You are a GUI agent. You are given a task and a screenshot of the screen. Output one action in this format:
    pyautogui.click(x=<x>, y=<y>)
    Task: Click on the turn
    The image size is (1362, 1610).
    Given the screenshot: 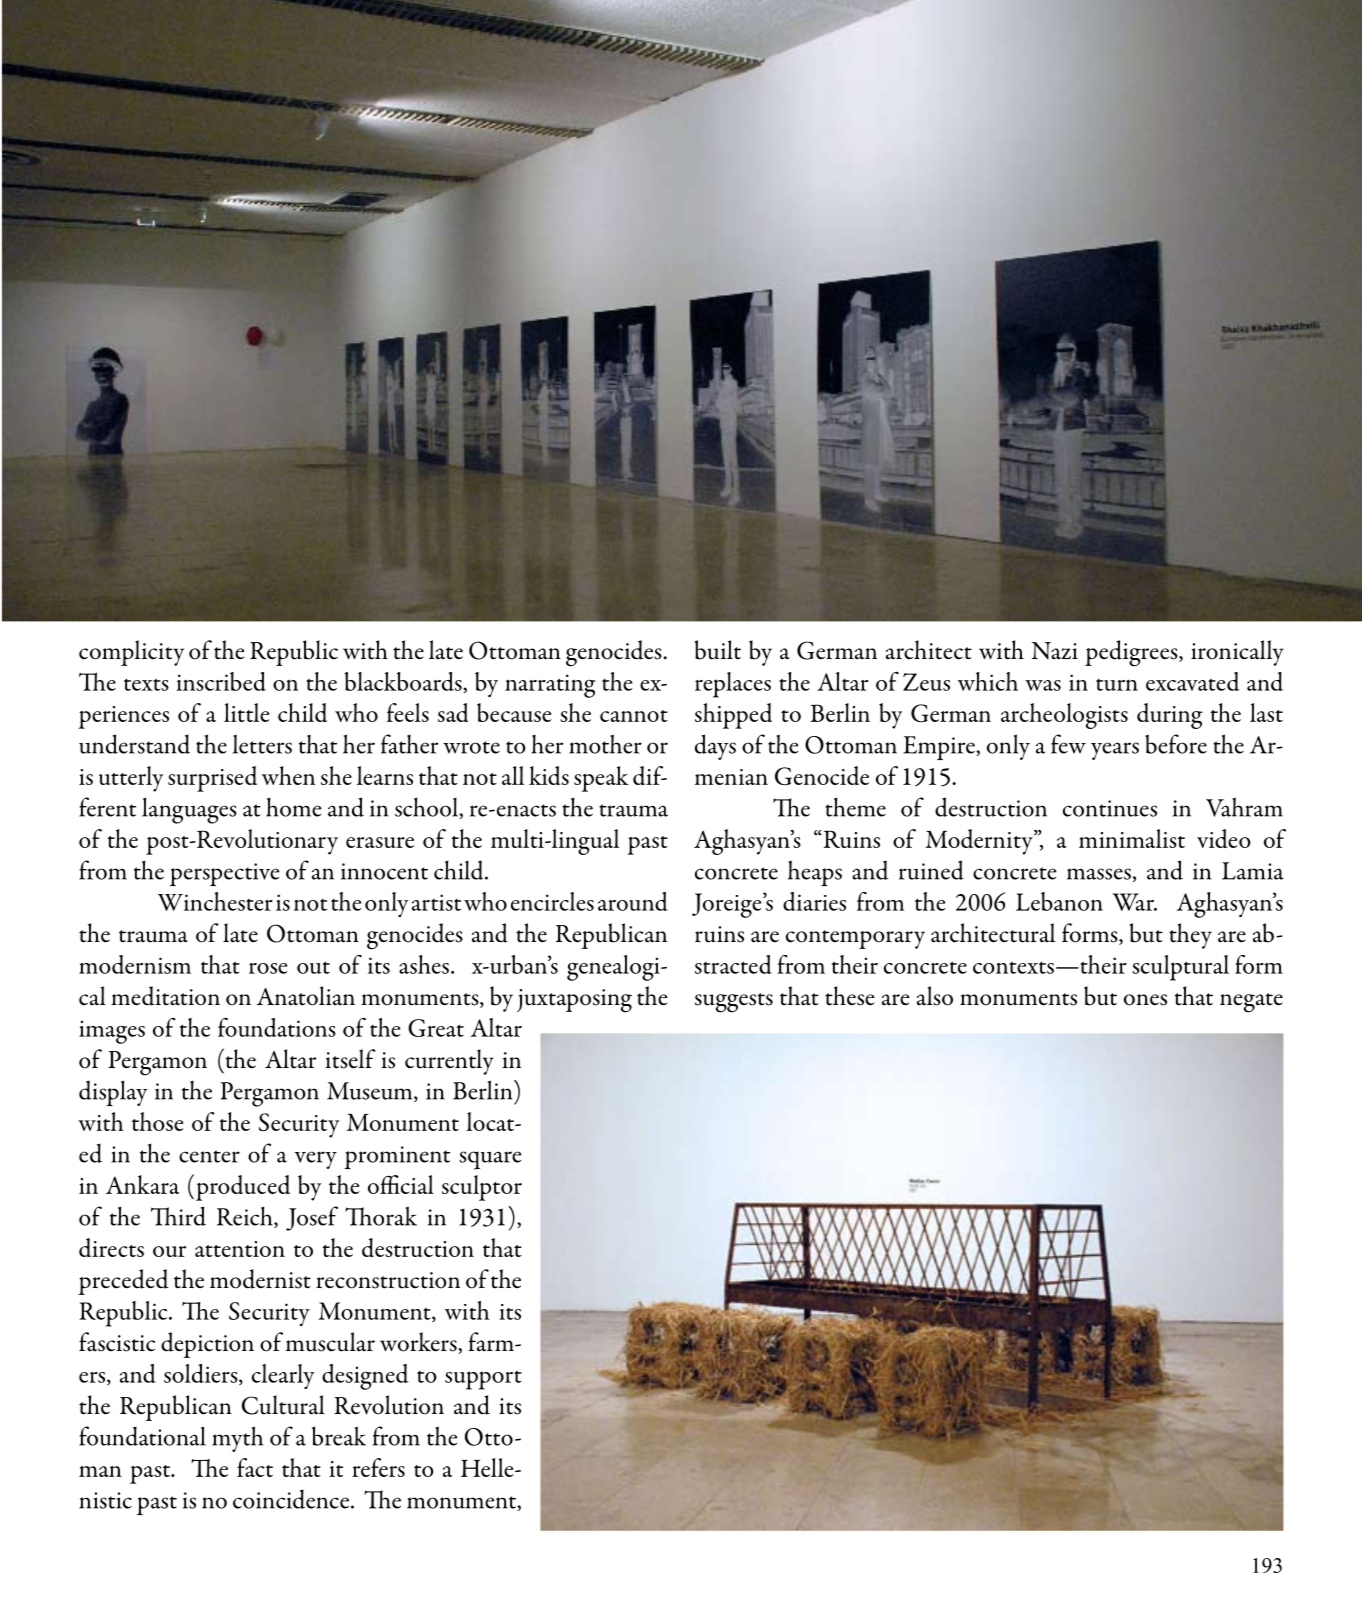 What is the action you would take?
    pyautogui.click(x=1117, y=685)
